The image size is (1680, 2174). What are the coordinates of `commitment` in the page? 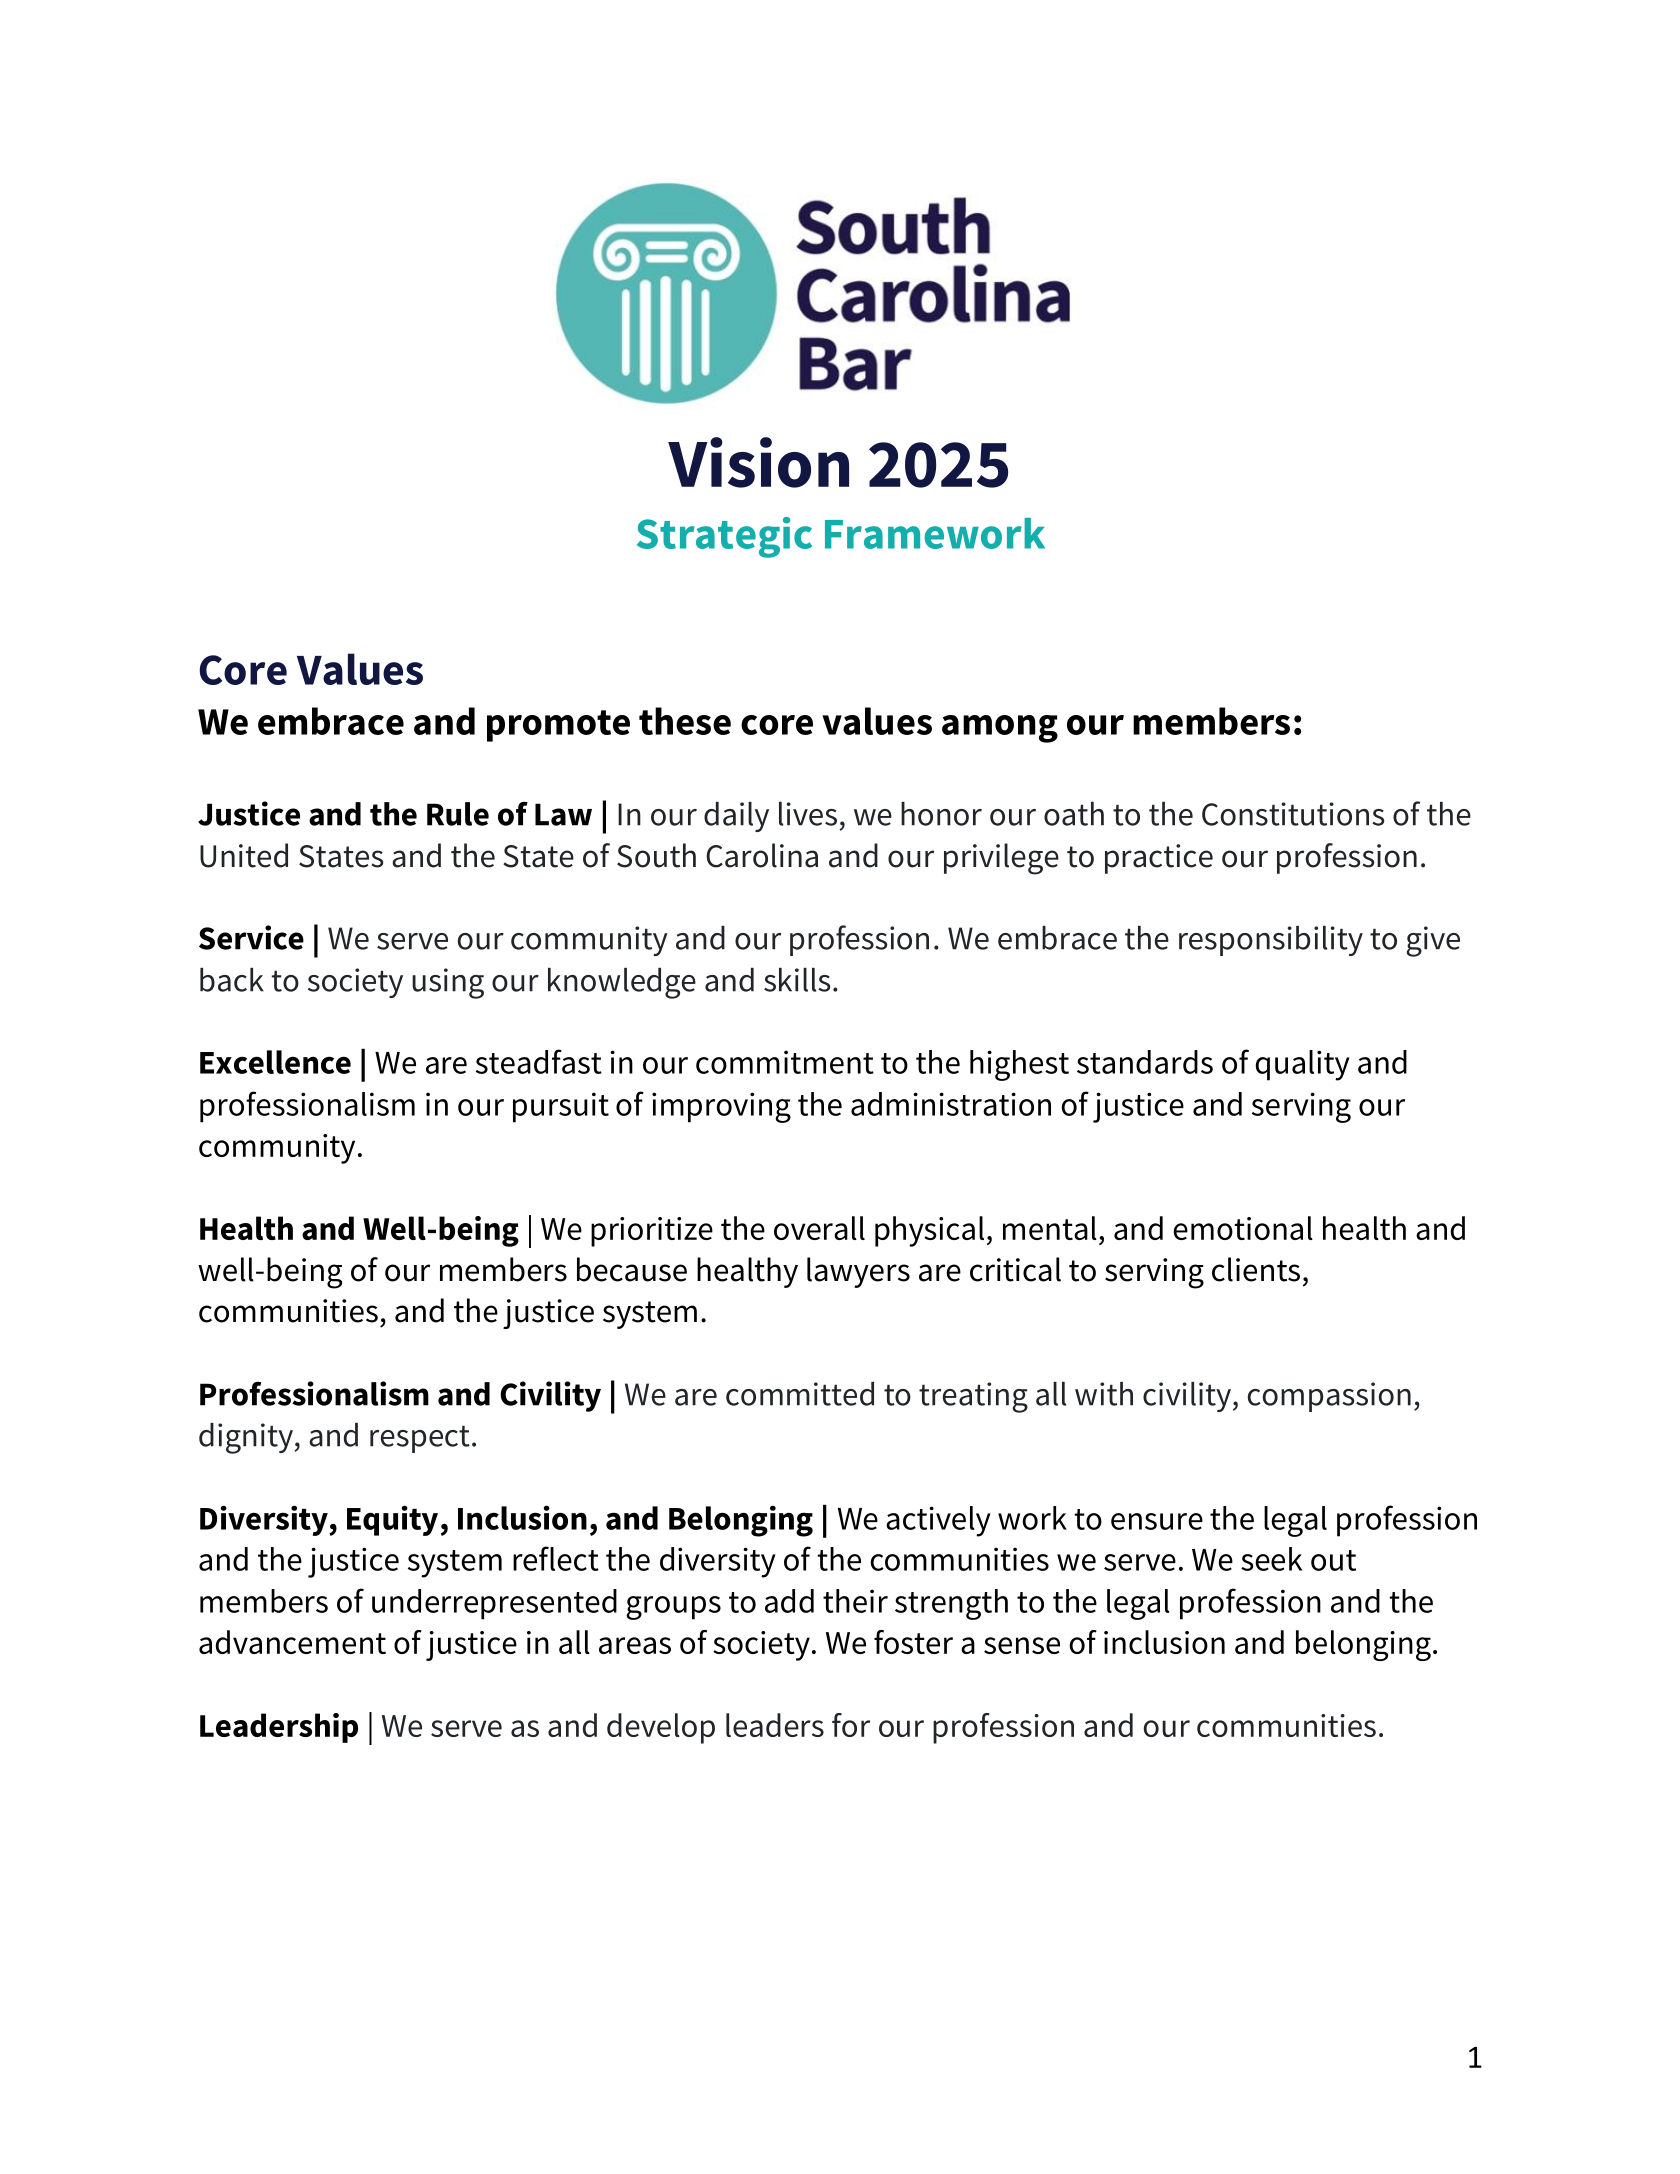 It's located at (785, 1062).
